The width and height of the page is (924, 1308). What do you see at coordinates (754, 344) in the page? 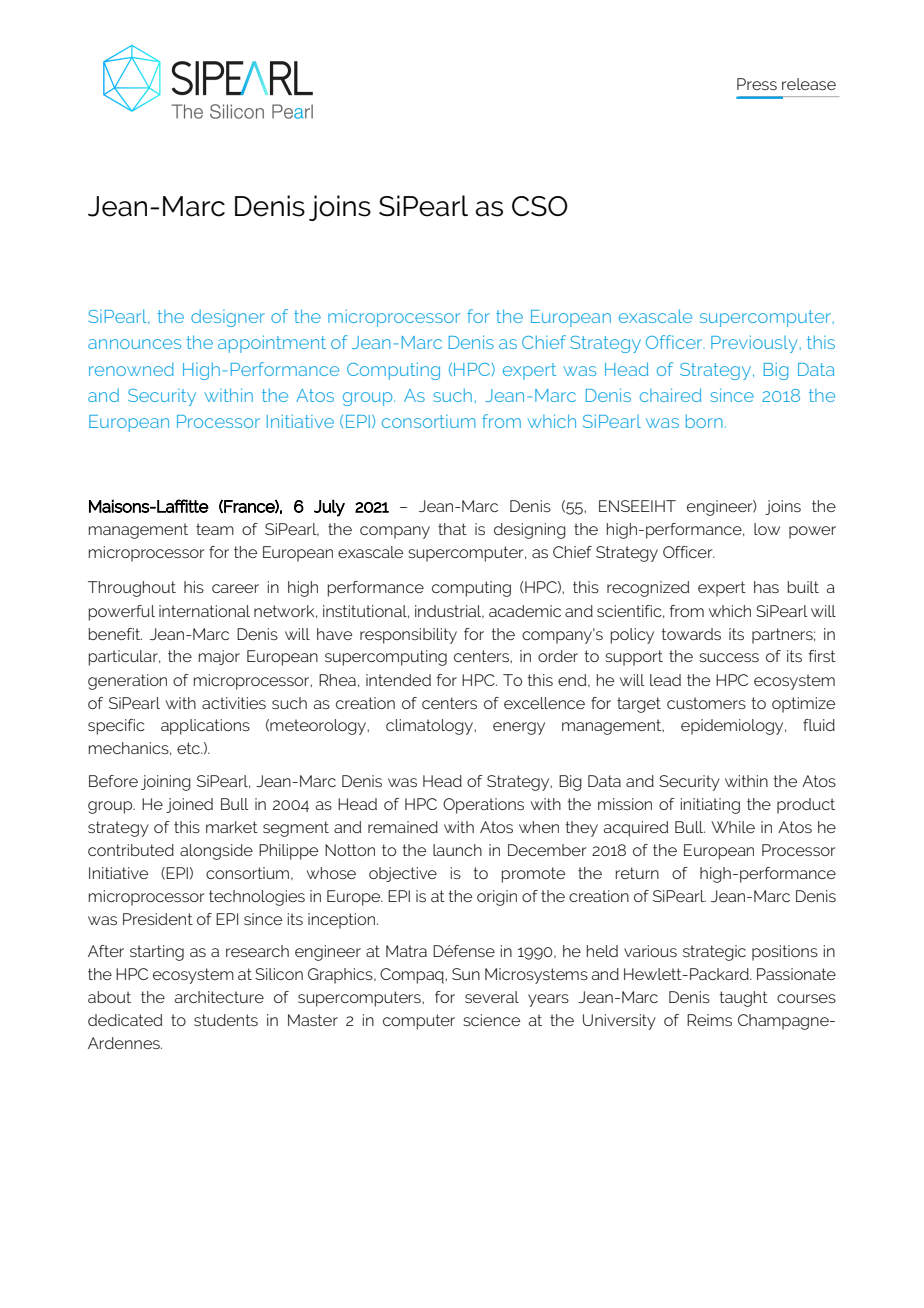
I see `Previously` at bounding box center [754, 344].
